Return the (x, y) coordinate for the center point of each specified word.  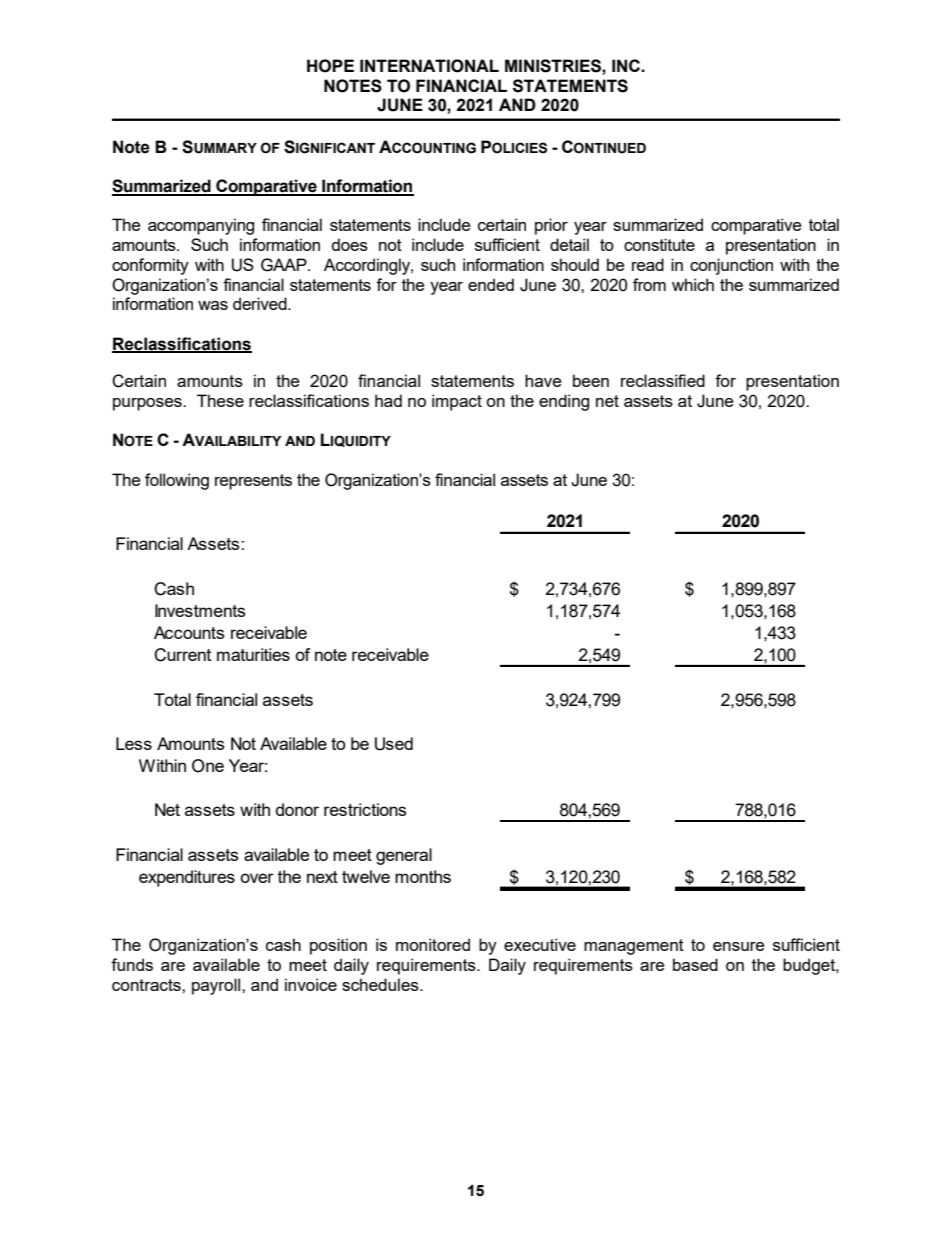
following (177, 481)
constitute (659, 244)
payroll (217, 986)
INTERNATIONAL (429, 66)
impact (457, 402)
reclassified (663, 380)
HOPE (330, 66)
